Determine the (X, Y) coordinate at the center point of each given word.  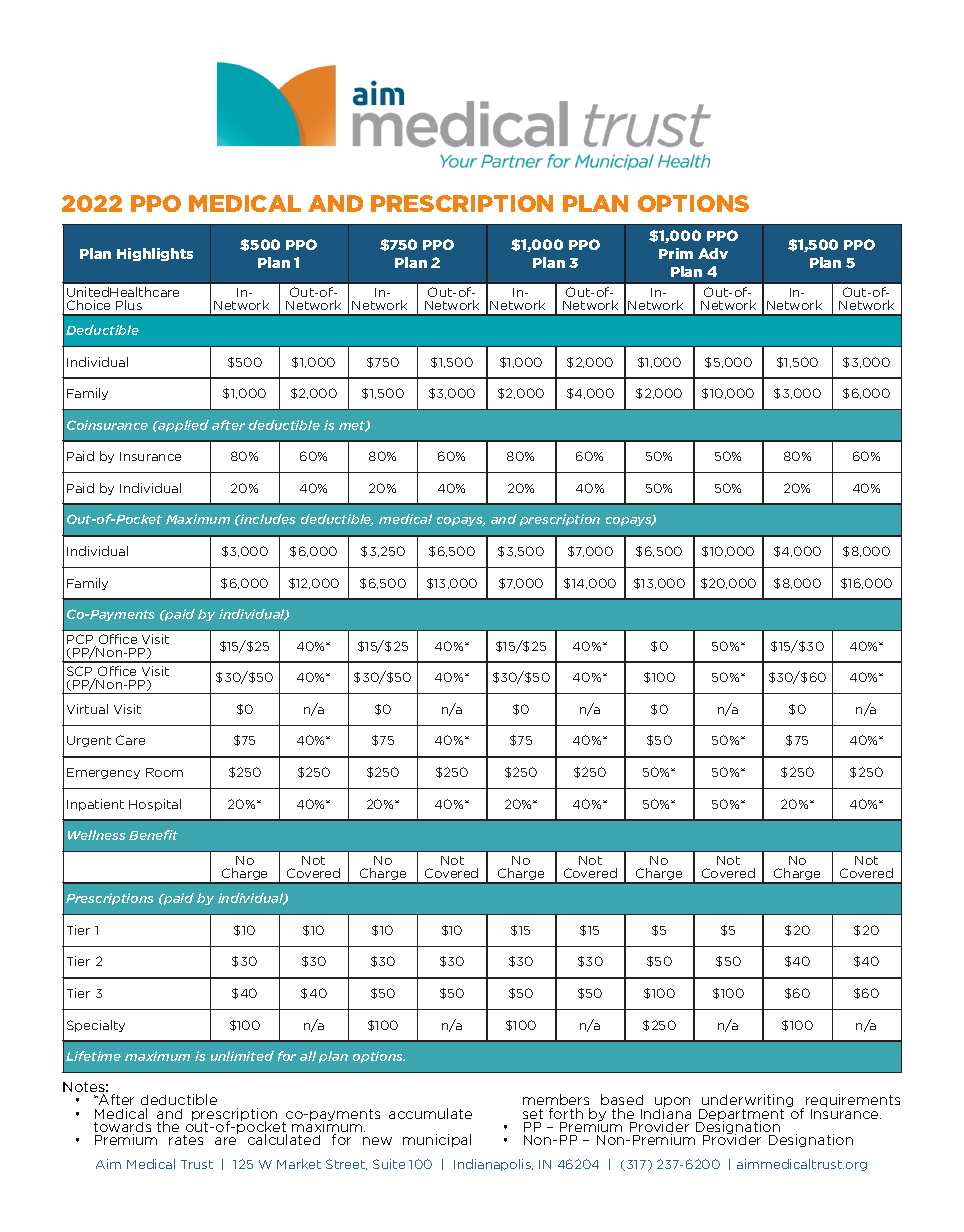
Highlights (155, 254)
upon (672, 1104)
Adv (713, 253)
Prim (676, 253)
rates (186, 1140)
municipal (437, 1140)
